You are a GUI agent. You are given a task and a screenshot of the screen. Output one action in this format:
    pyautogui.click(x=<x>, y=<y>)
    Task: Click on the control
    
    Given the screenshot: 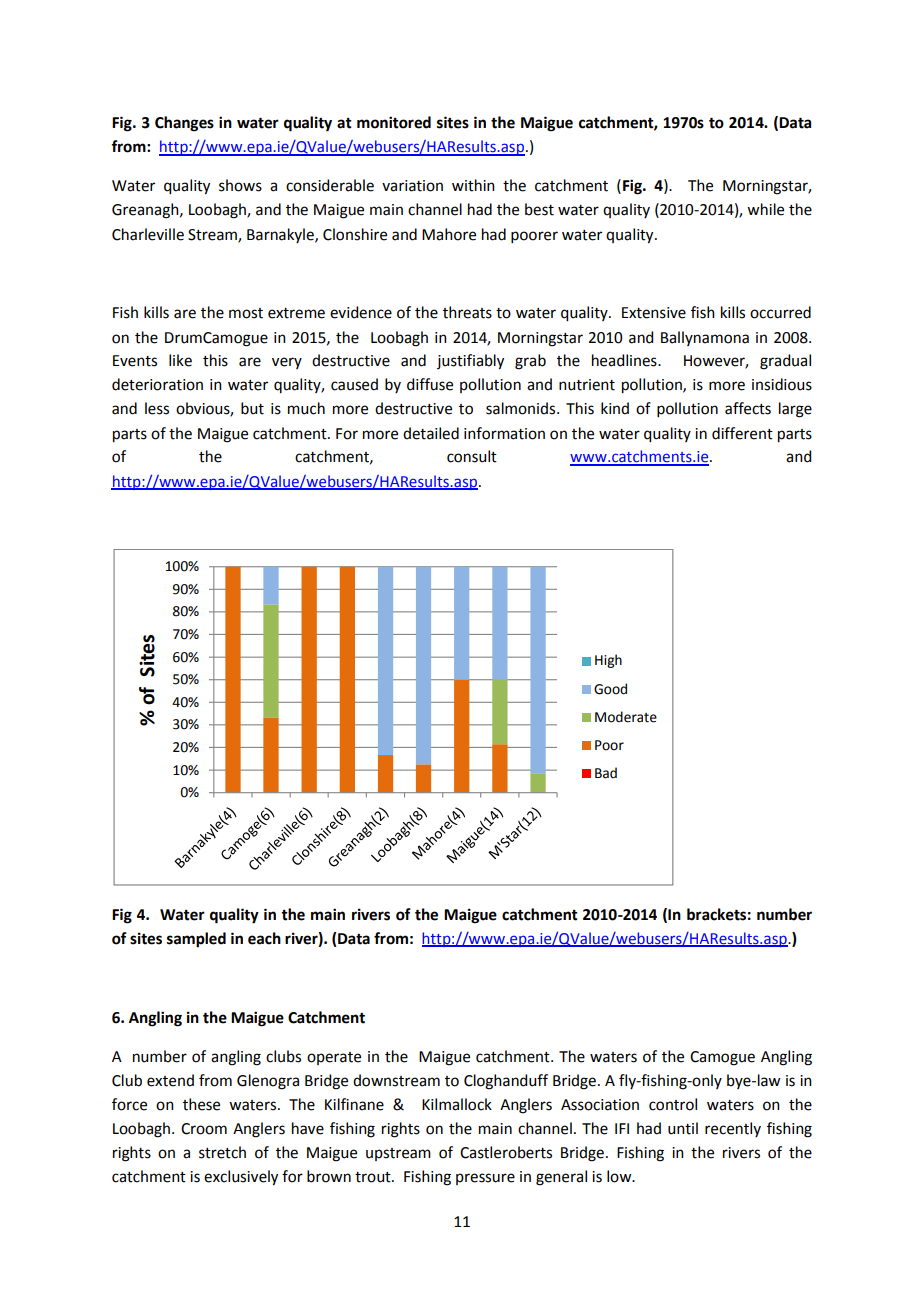 What is the action you would take?
    pyautogui.click(x=673, y=1104)
